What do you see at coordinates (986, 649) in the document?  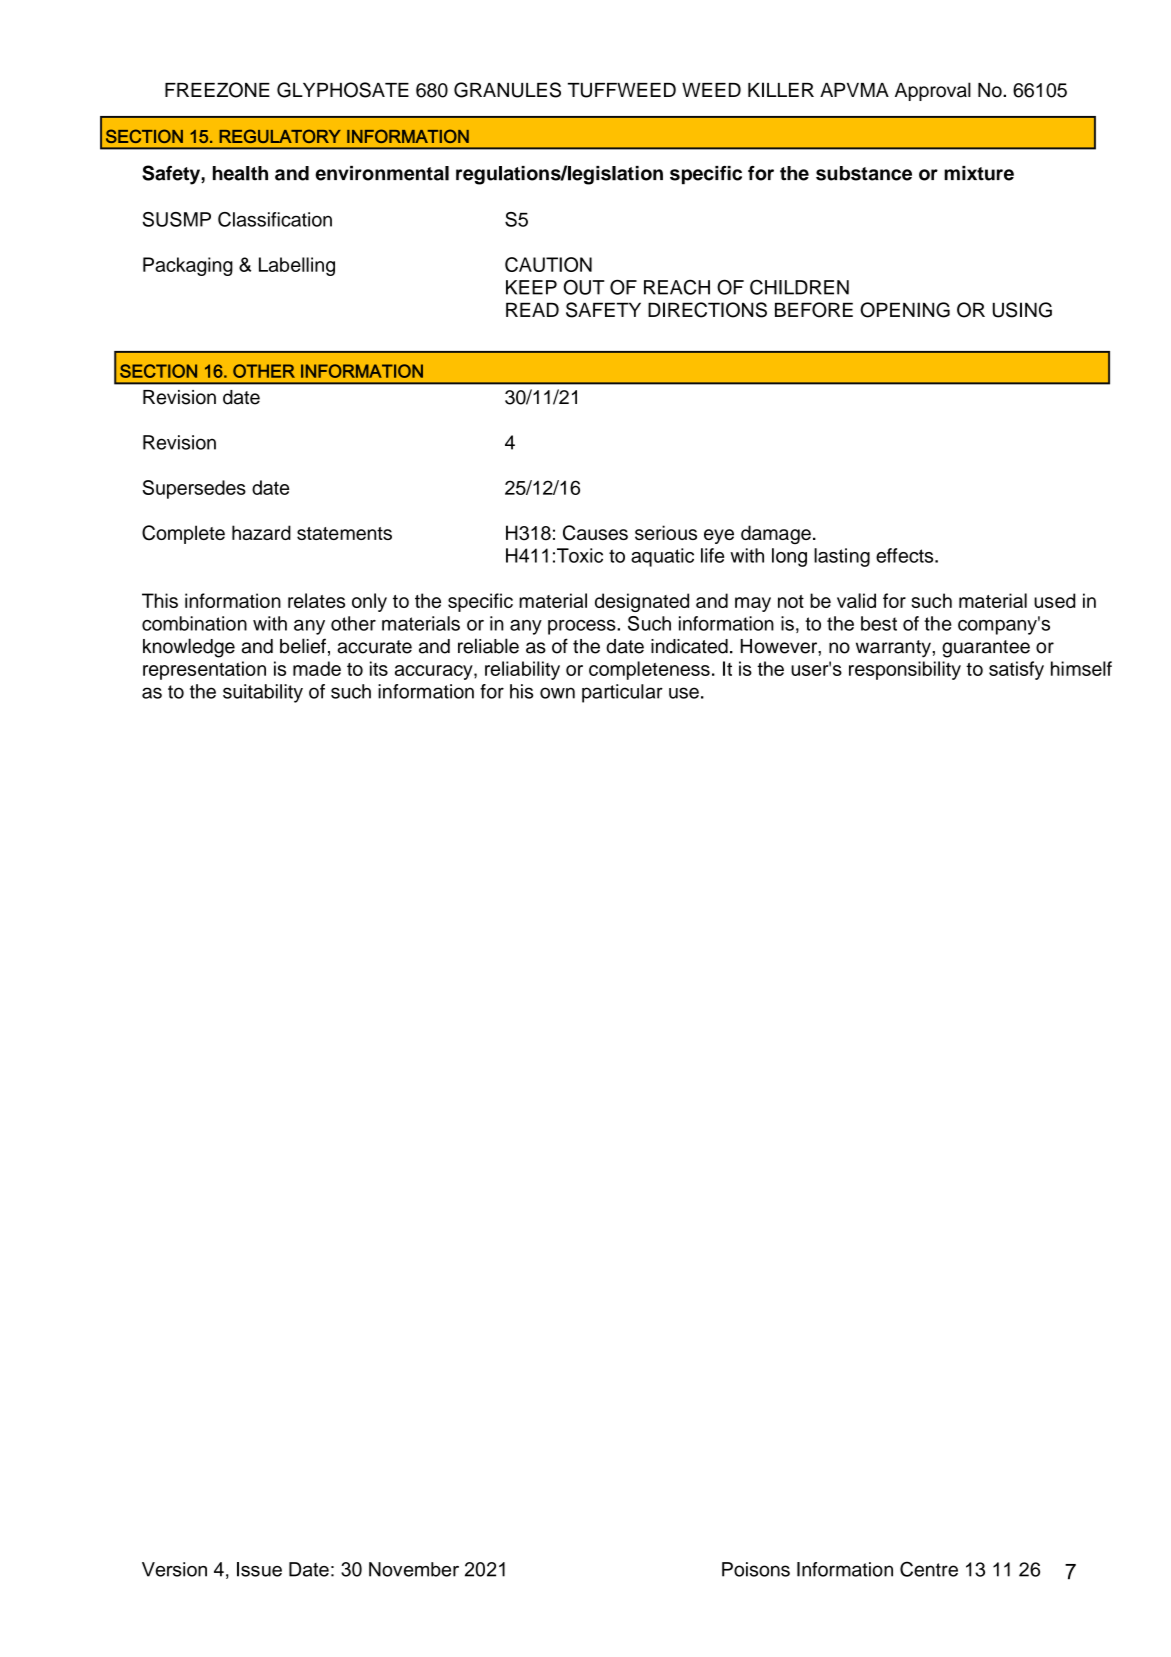 I see `guarantee` at bounding box center [986, 649].
